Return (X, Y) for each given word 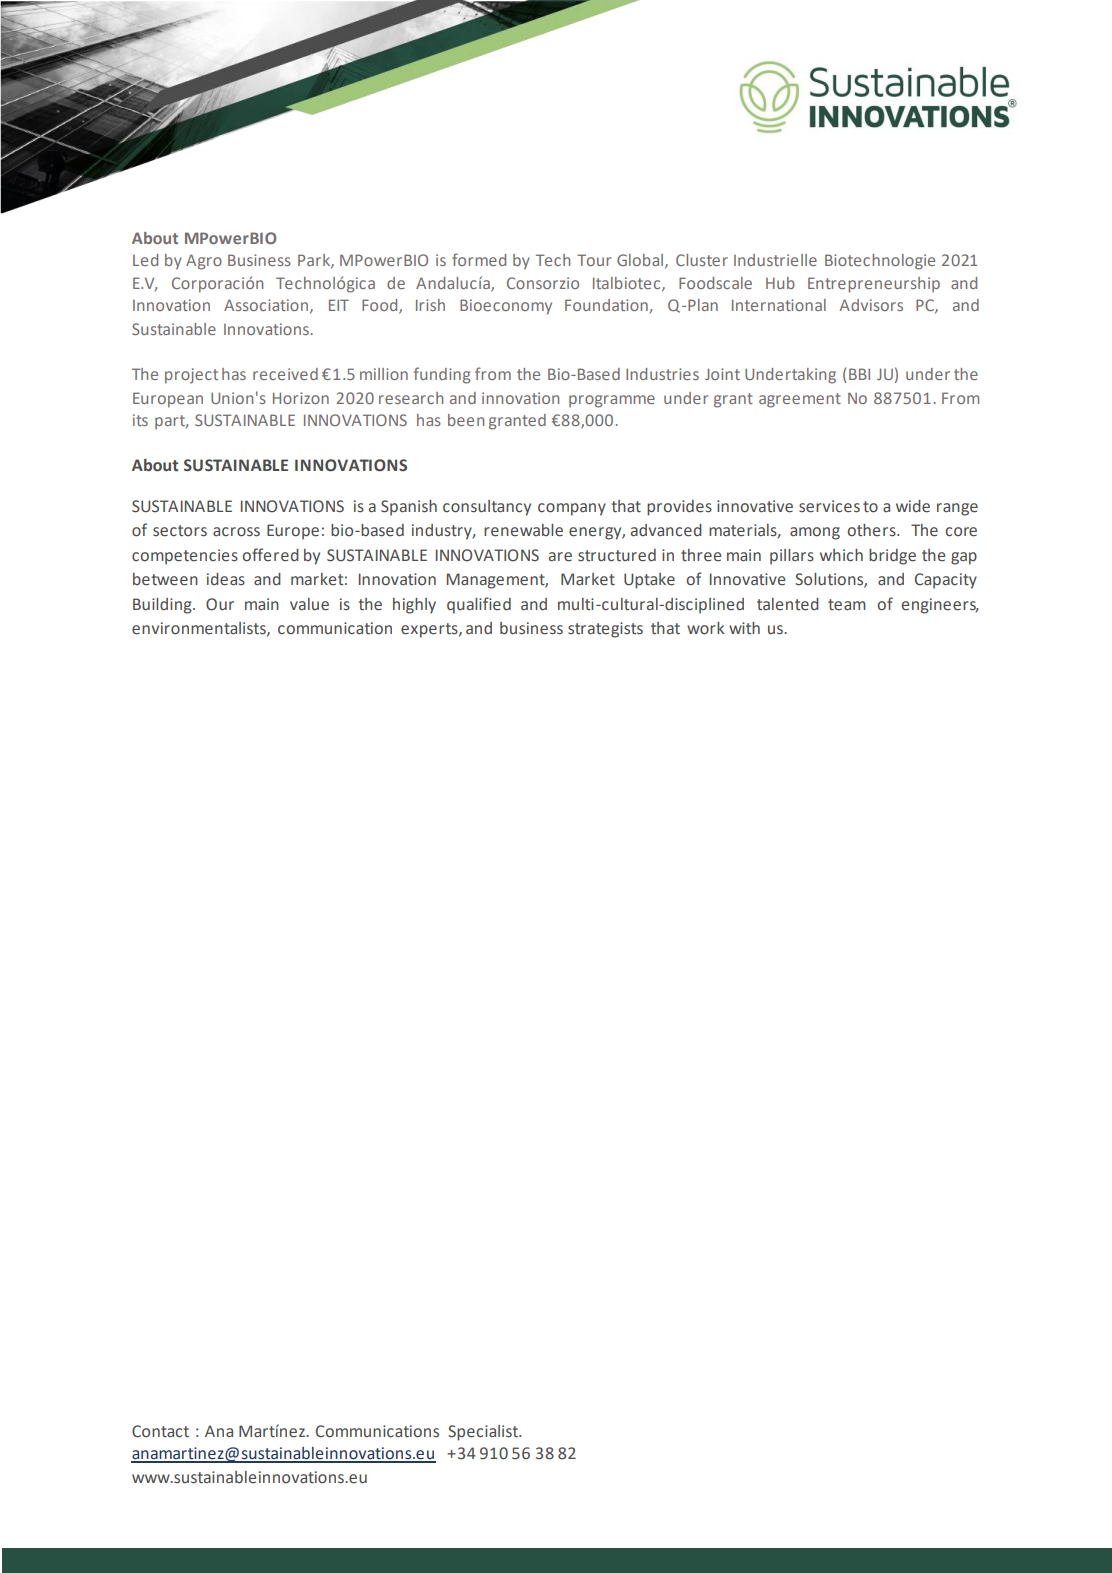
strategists (605, 630)
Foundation (606, 305)
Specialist (484, 1433)
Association (266, 305)
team (847, 605)
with (744, 628)
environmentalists (200, 629)
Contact (160, 1431)
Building (163, 606)
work (705, 628)
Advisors (871, 305)
